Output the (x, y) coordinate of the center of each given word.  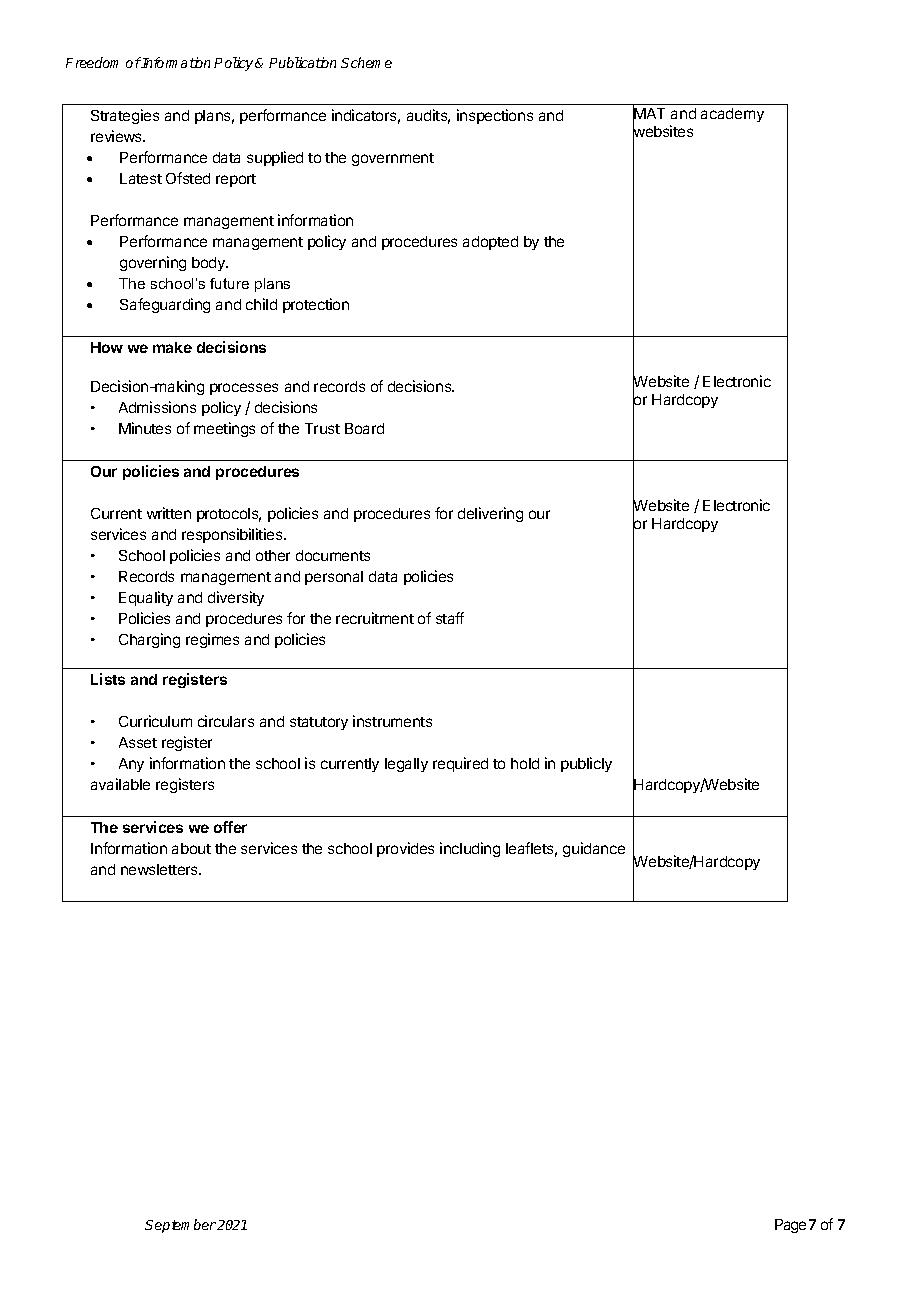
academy (732, 115)
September (180, 1226)
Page (790, 1226)
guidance (594, 849)
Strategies (125, 116)
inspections (495, 116)
